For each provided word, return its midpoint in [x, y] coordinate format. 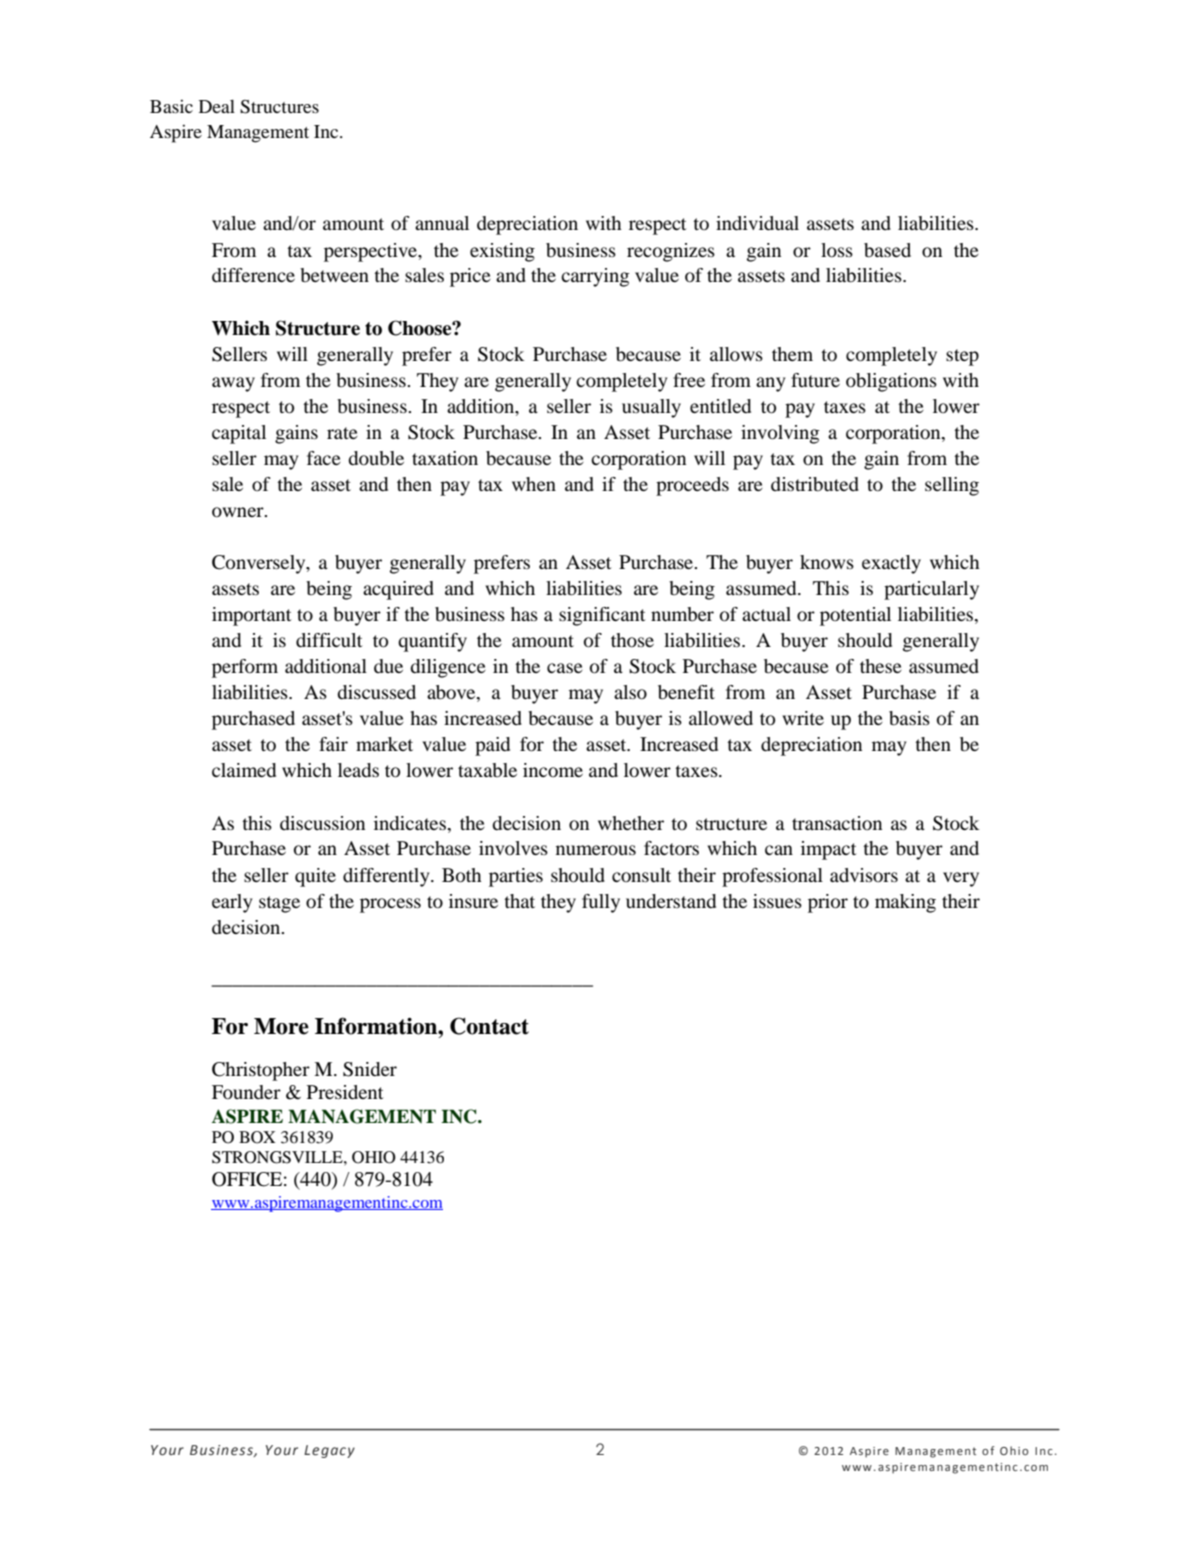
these [881, 666]
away [233, 384]
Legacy [329, 1451]
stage [279, 904]
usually [651, 408]
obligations [891, 382]
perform [245, 668]
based [887, 250]
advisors [864, 875]
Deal [217, 106]
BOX [257, 1137]
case [565, 668]
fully [601, 903]
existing [502, 252]
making [905, 903]
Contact [489, 1026]
